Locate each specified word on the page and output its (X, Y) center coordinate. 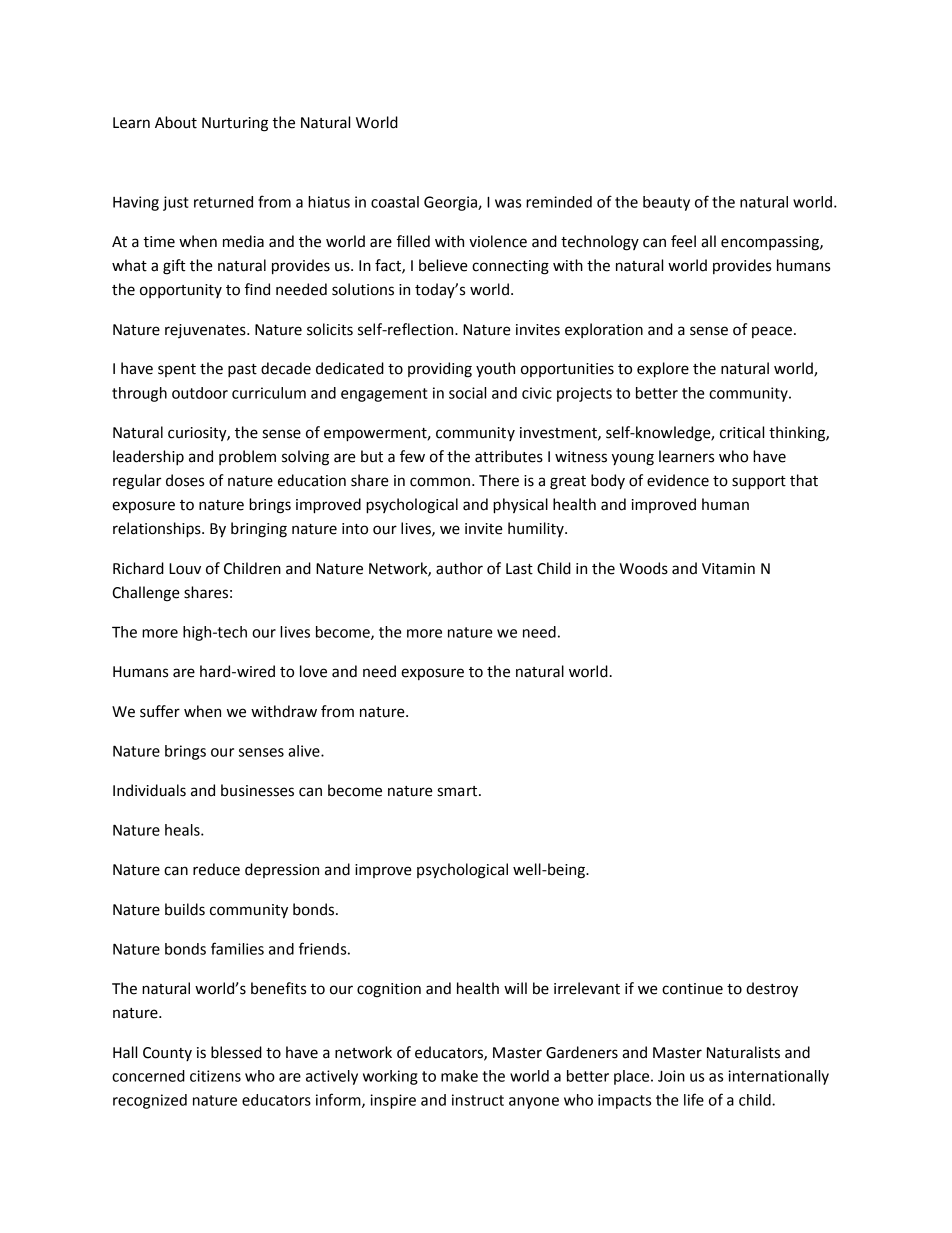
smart (459, 791)
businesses (257, 790)
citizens (215, 1076)
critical (742, 432)
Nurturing (235, 124)
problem (247, 457)
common (440, 482)
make (459, 1076)
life (694, 1099)
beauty (666, 203)
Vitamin (728, 569)
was (508, 203)
